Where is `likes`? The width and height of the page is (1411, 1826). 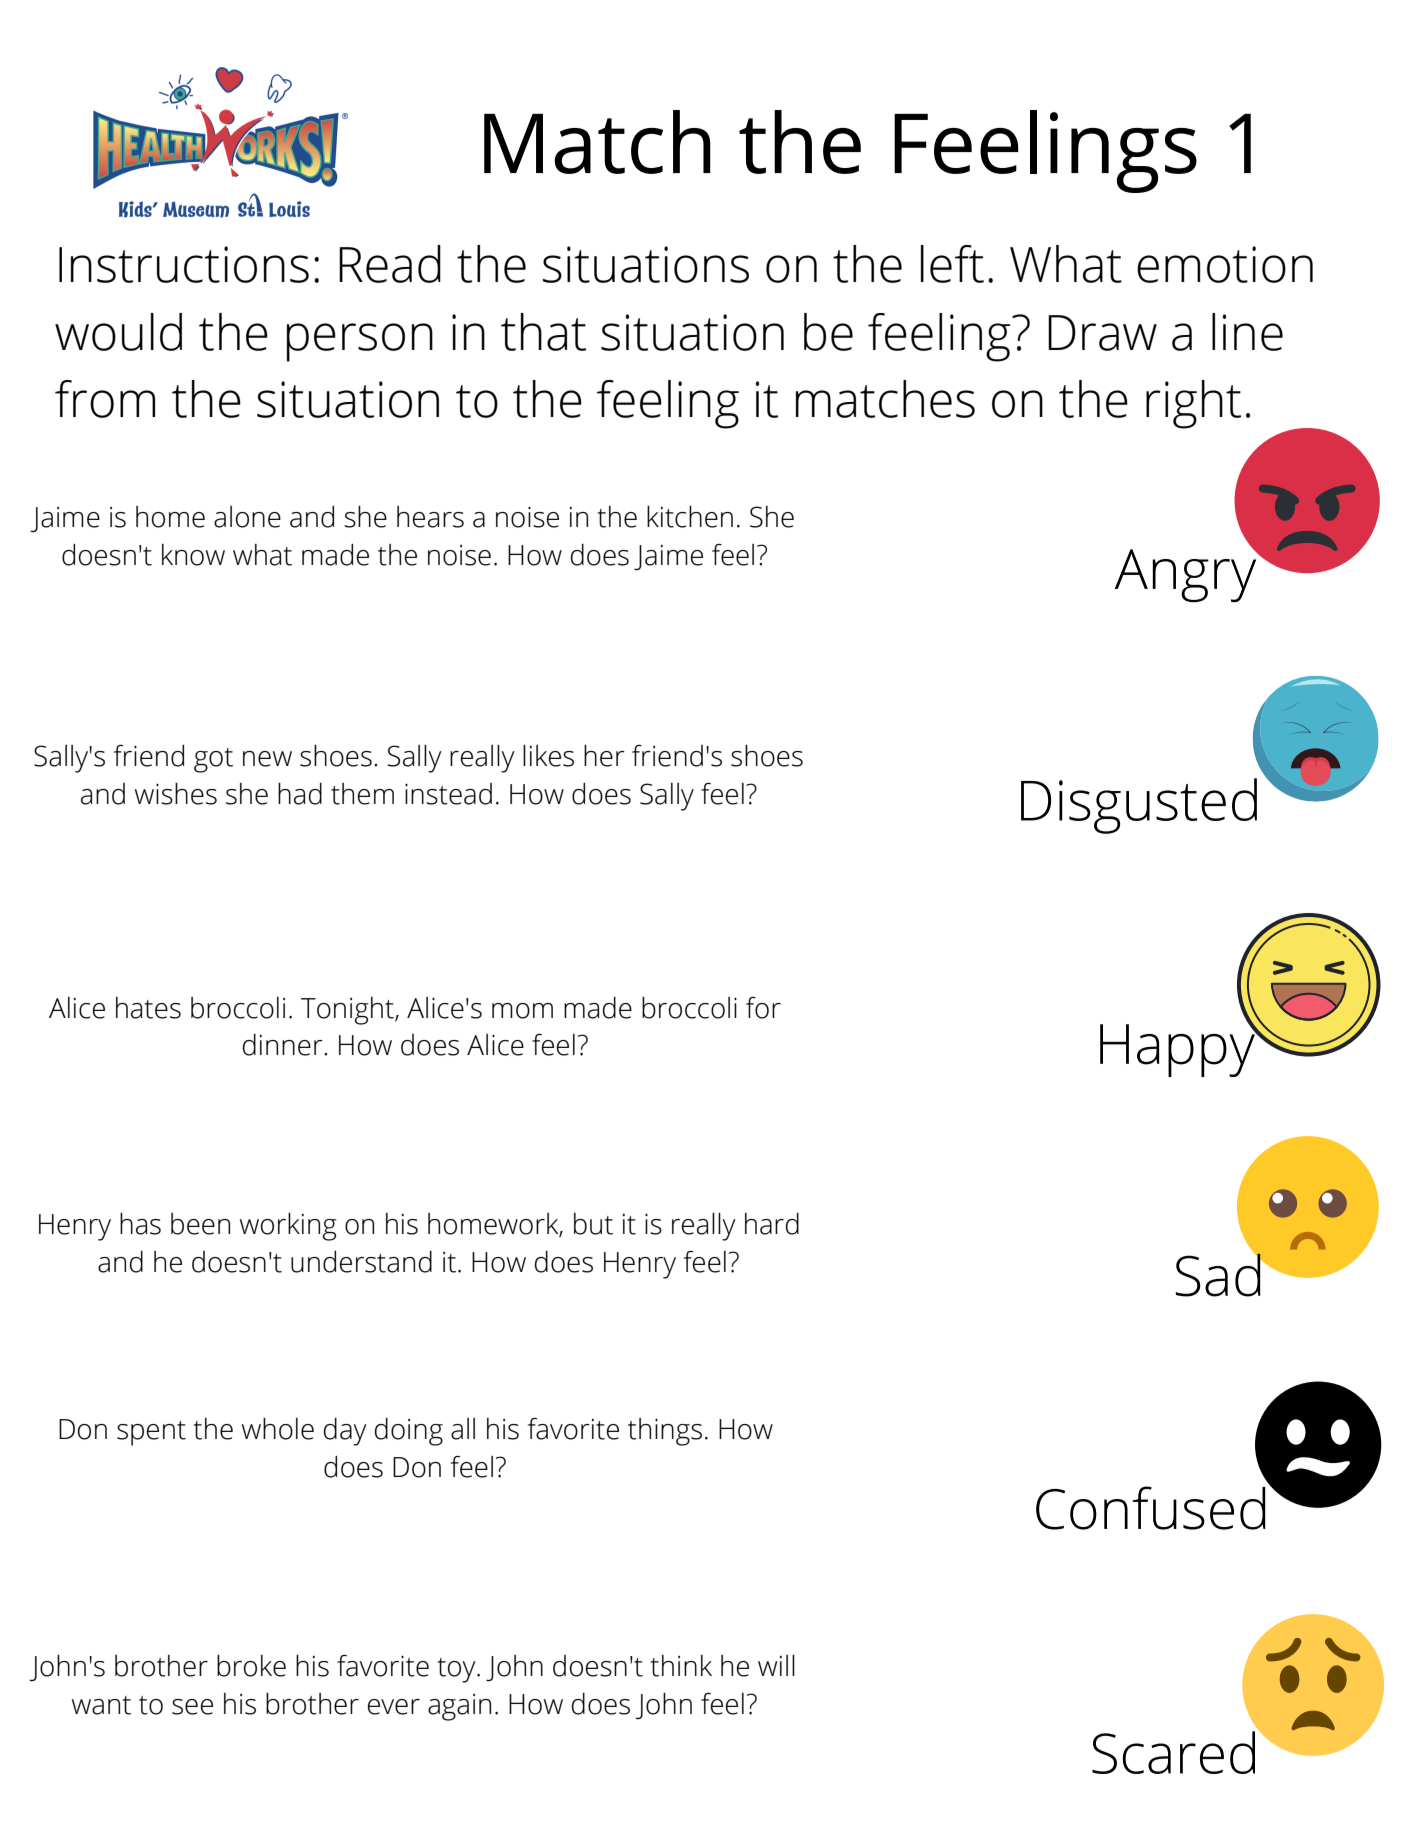
likes is located at coordinates (548, 756).
